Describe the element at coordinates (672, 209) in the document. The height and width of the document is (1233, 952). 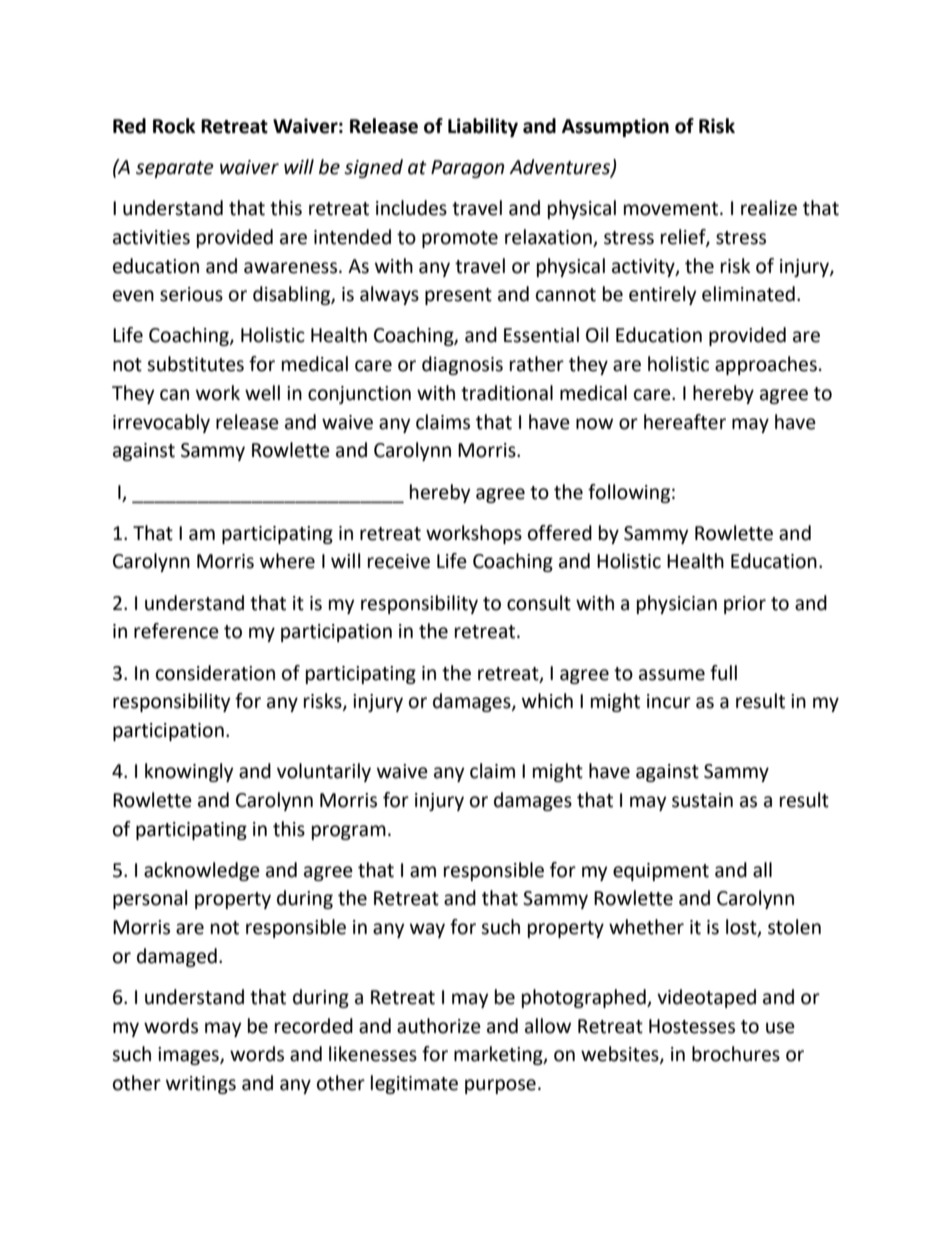
I see `movement` at that location.
